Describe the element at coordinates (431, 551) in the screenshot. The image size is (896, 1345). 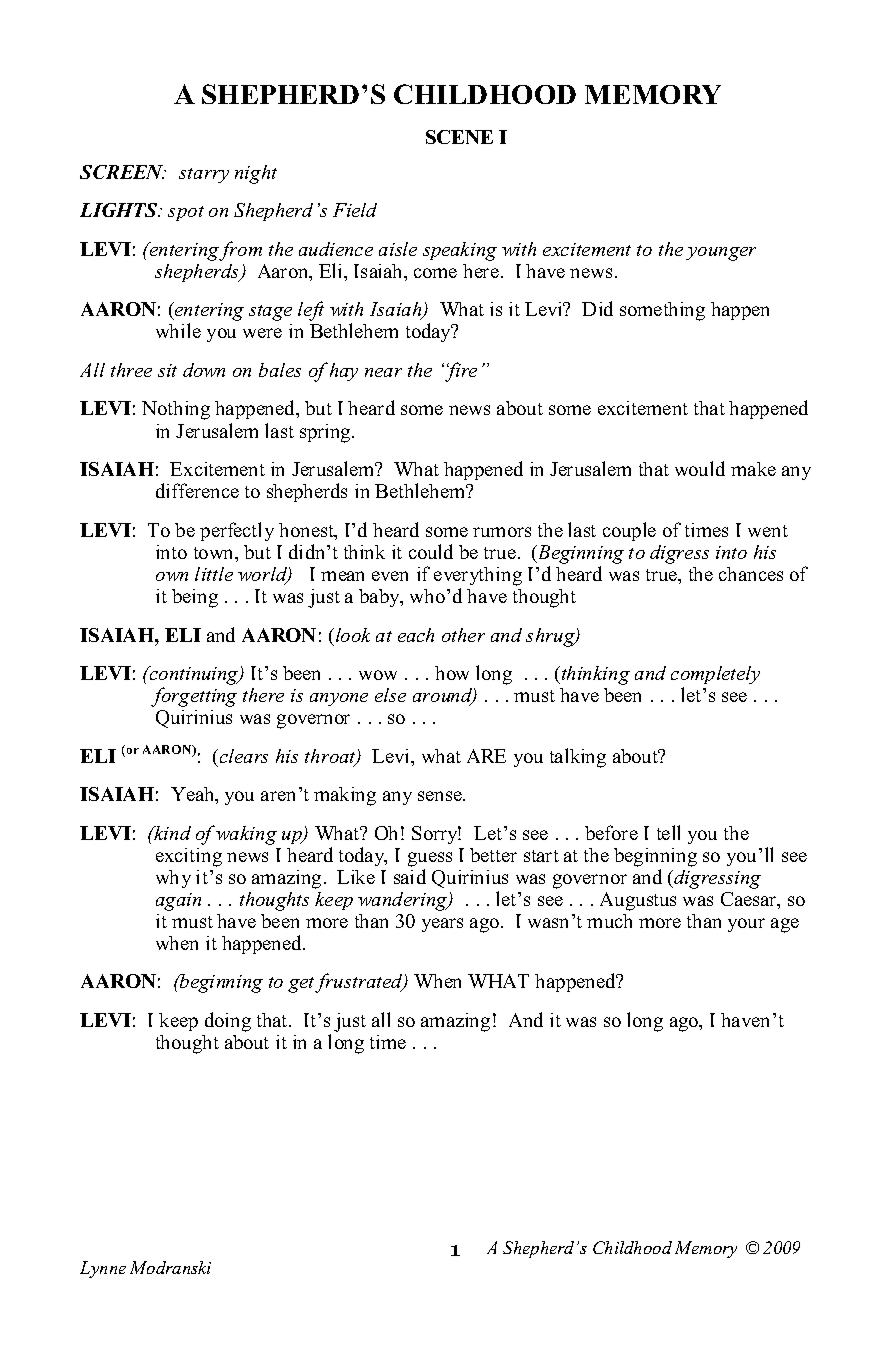
I see `could` at that location.
